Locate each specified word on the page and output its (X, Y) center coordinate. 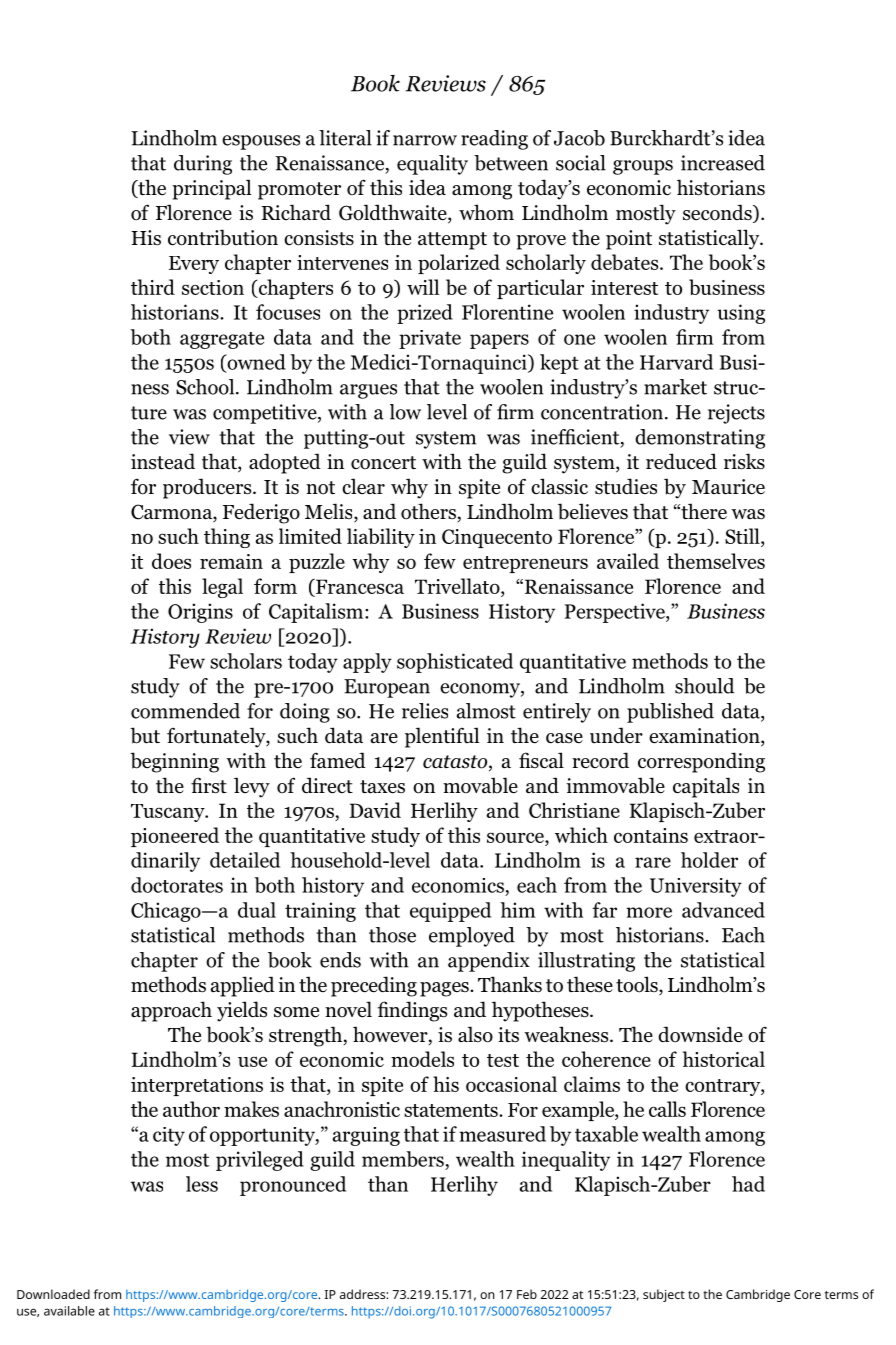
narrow (425, 140)
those (392, 935)
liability (381, 538)
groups (643, 167)
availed (628, 561)
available (69, 1311)
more (649, 912)
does (171, 561)
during (203, 165)
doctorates (177, 885)
